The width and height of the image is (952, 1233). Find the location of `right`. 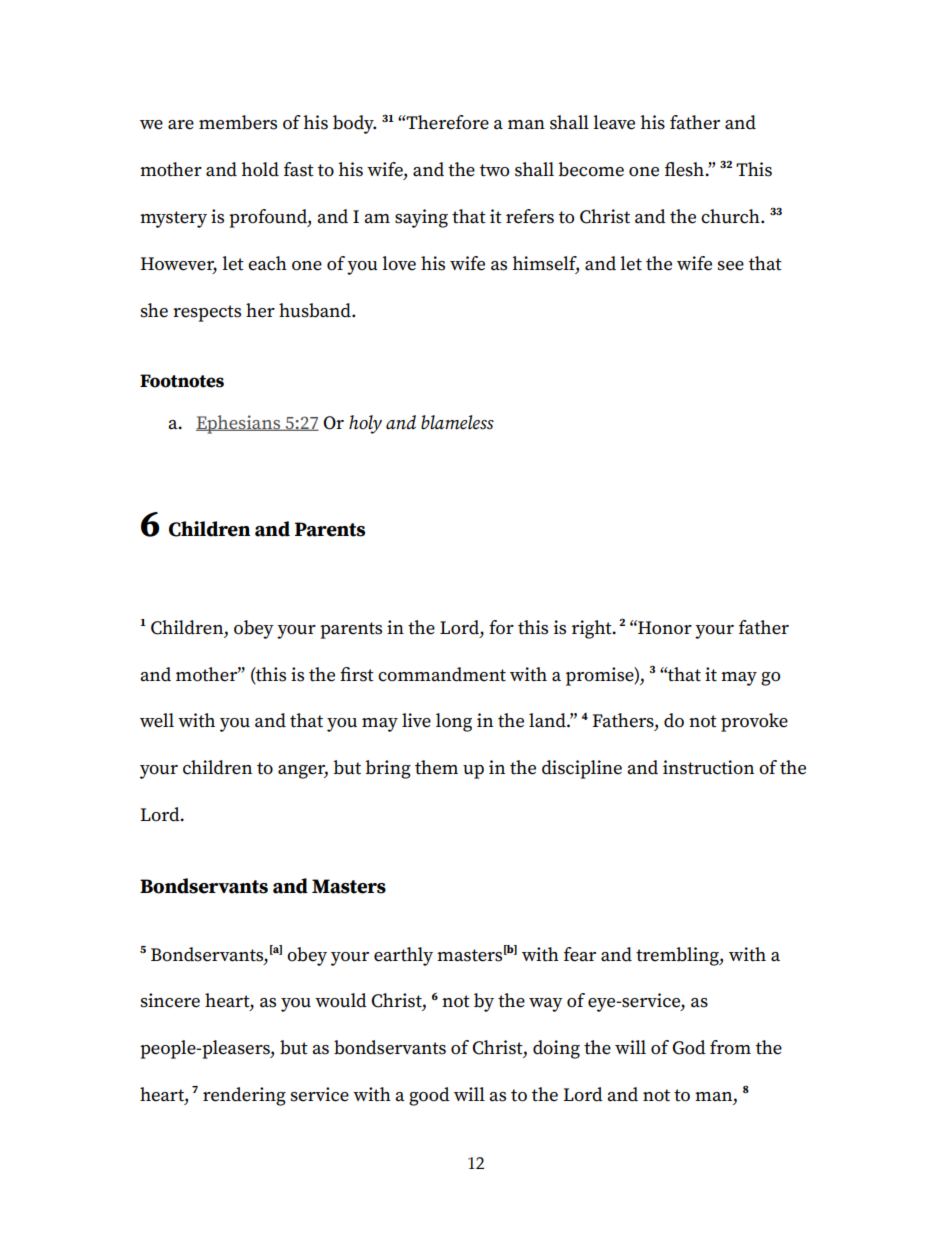

right is located at coordinates (593, 629).
